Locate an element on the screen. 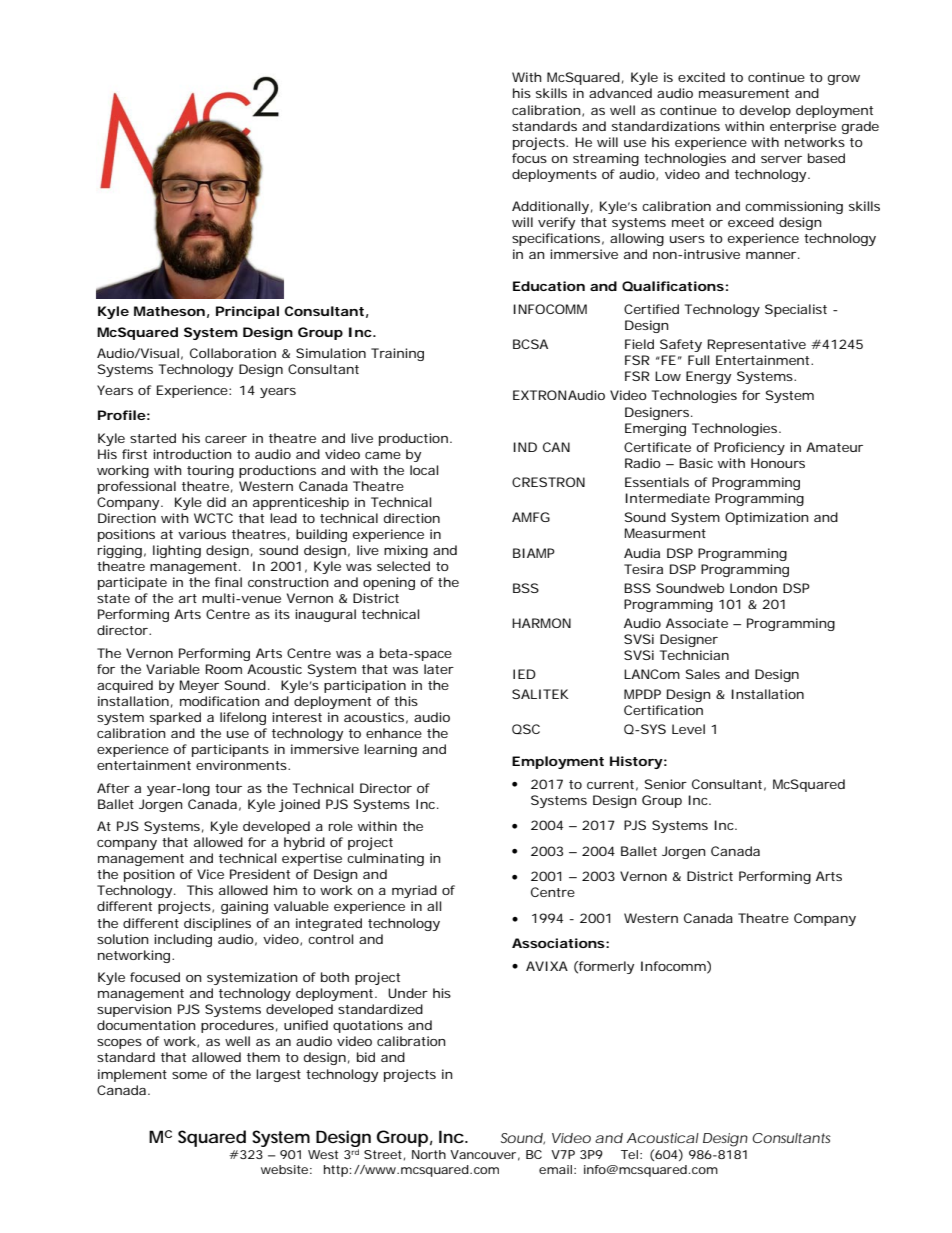 The image size is (952, 1233). North is located at coordinates (429, 1154).
